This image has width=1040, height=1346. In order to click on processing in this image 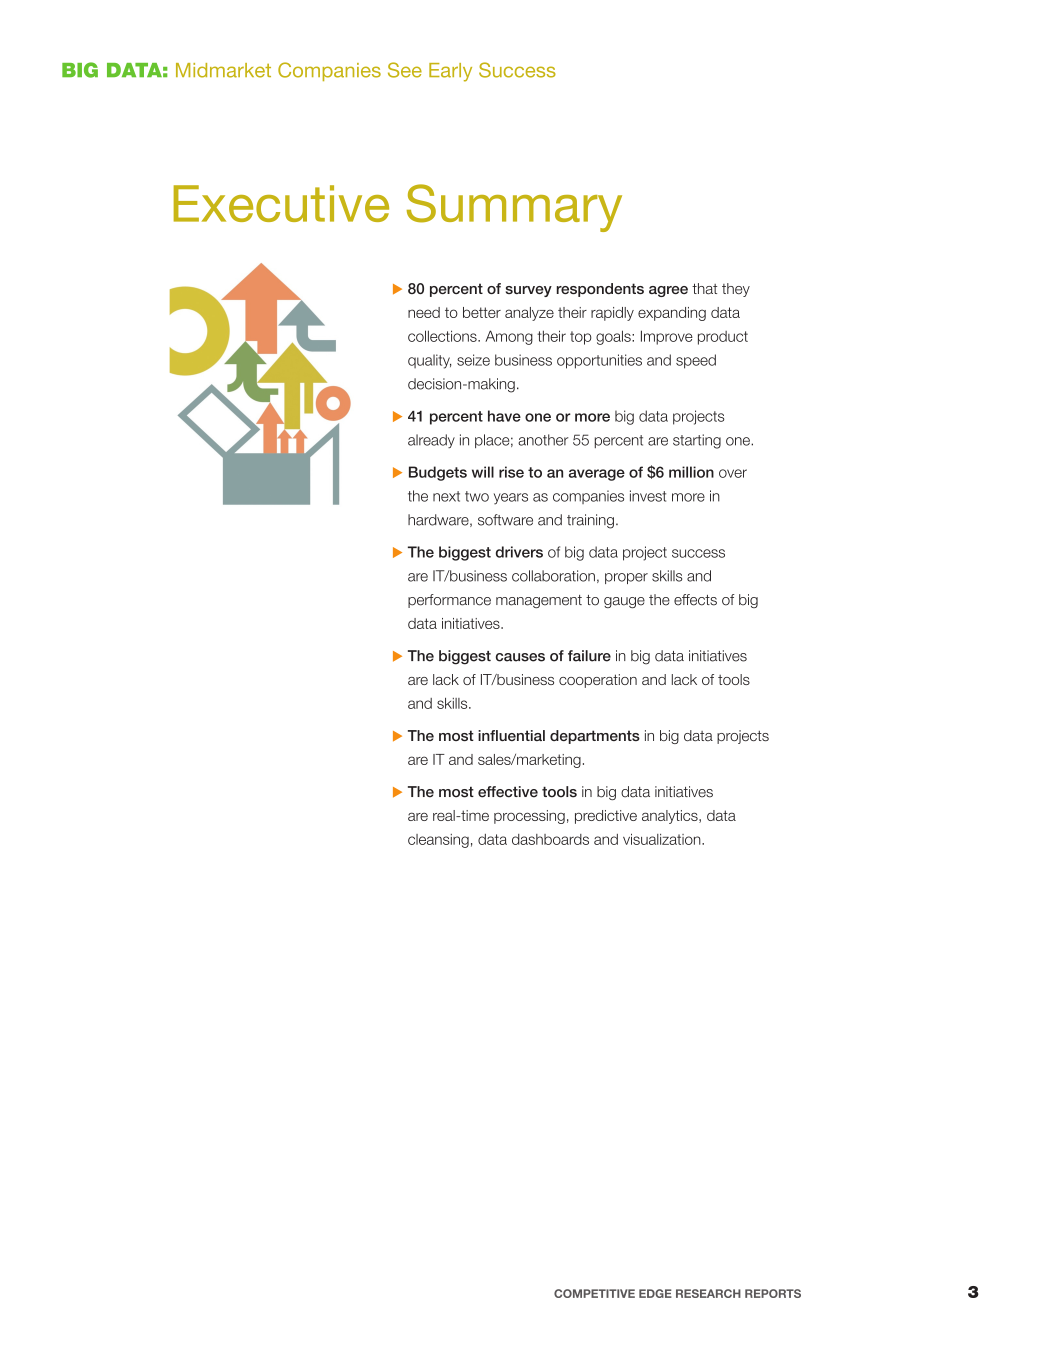, I will do `click(529, 817)`.
